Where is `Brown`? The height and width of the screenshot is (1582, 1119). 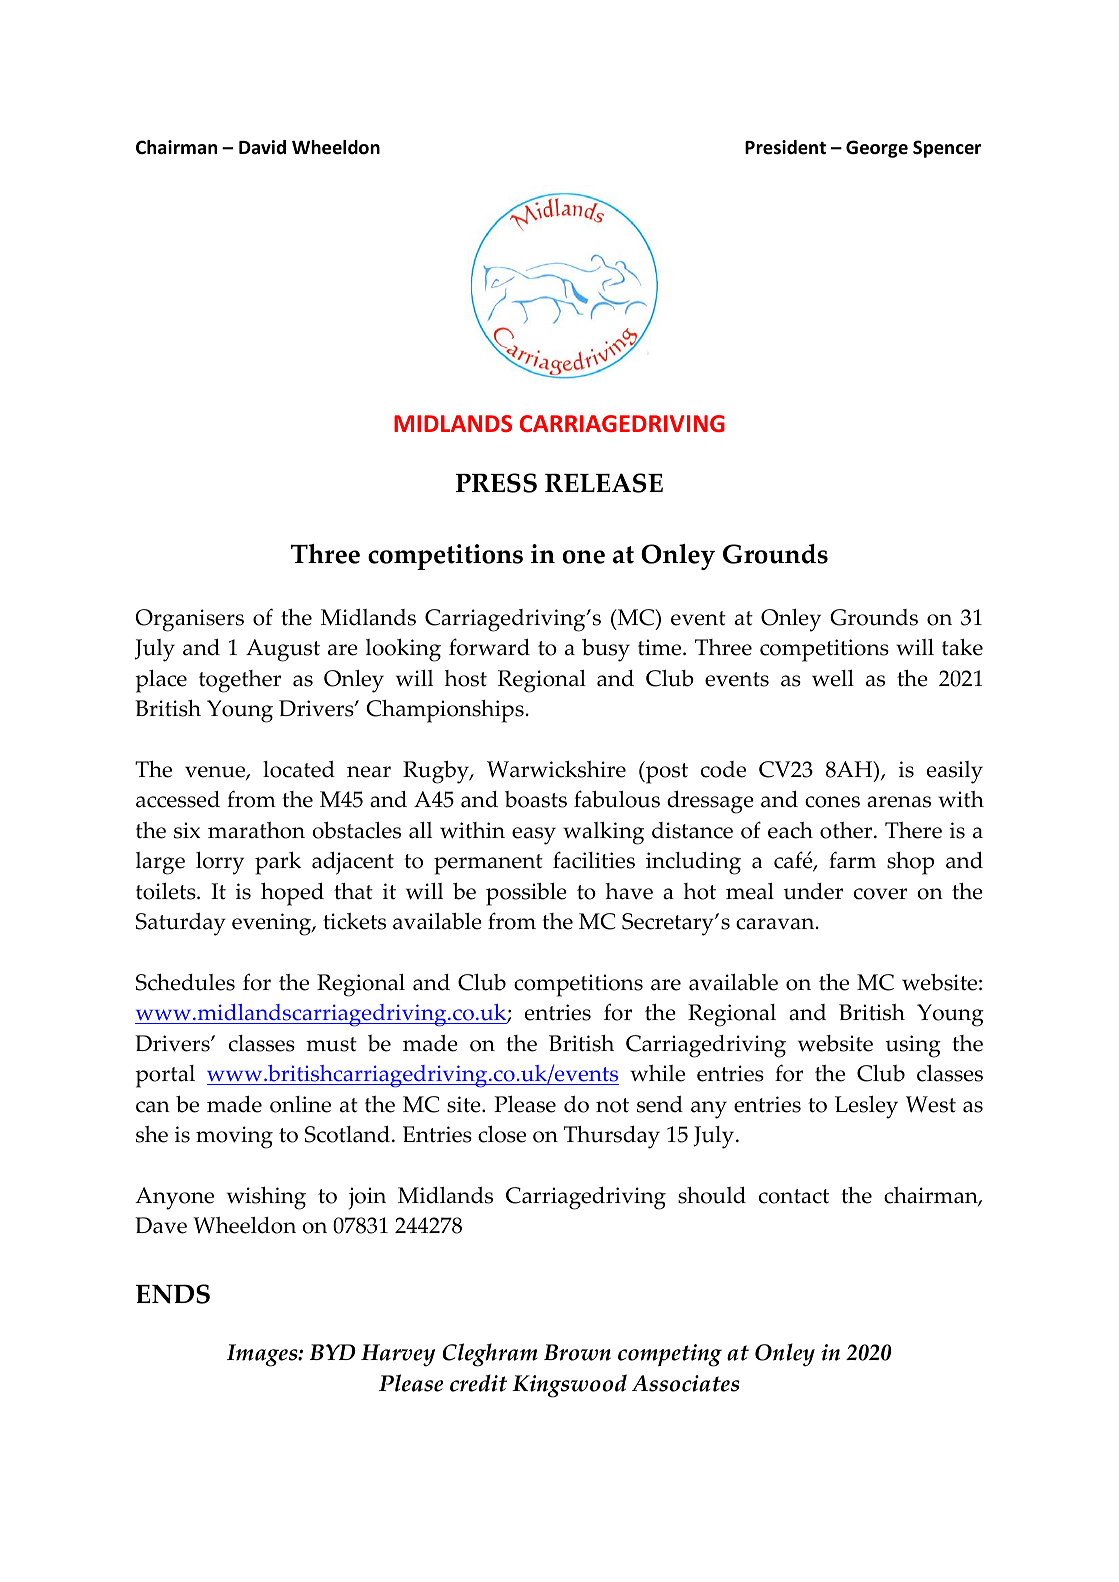 Brown is located at coordinates (577, 1352).
